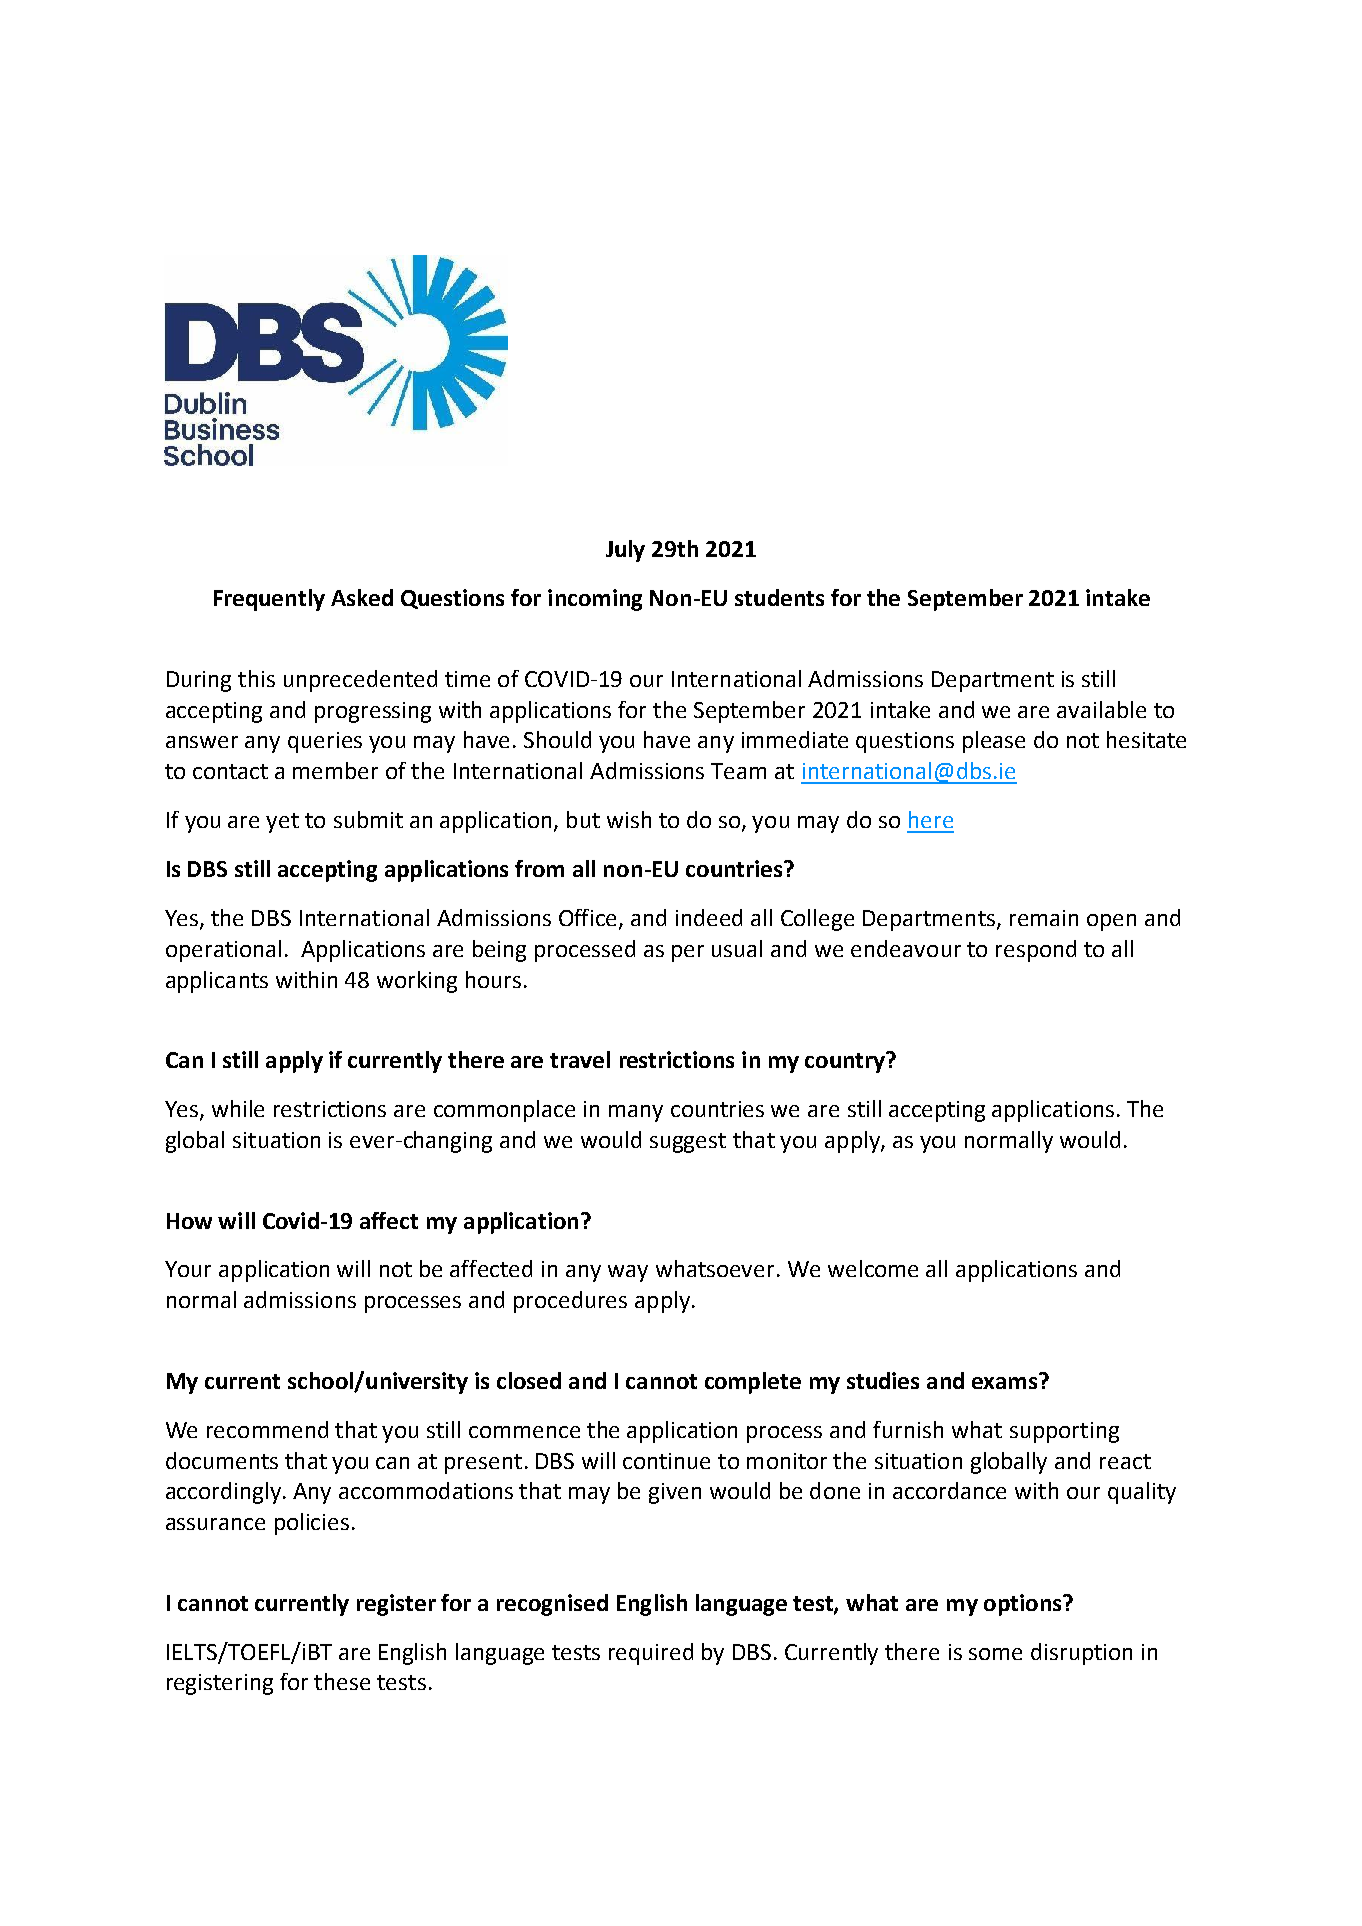  What do you see at coordinates (995, 1654) in the image?
I see `some` at bounding box center [995, 1654].
